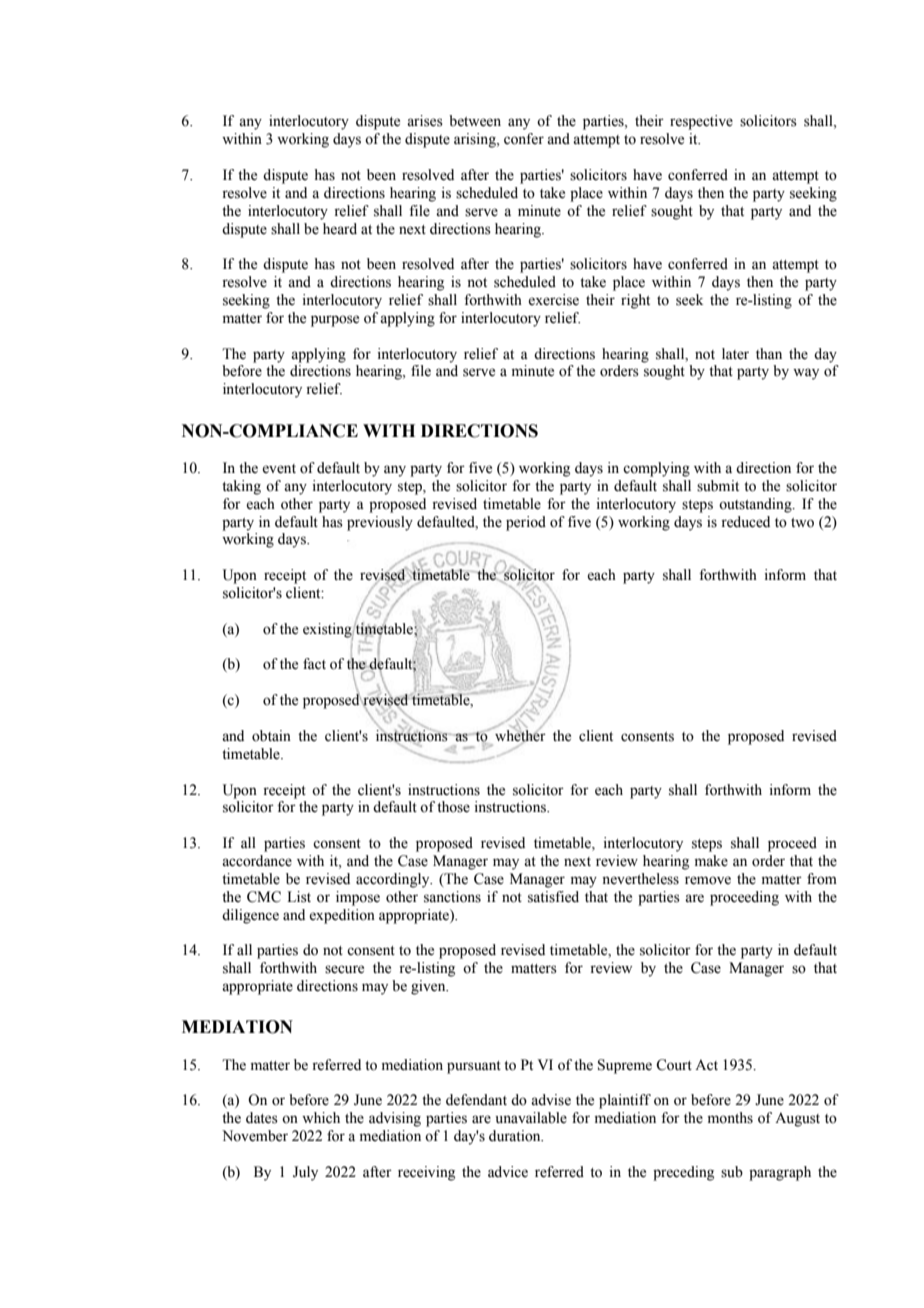 The width and height of the screenshot is (924, 1308). What do you see at coordinates (745, 522) in the screenshot?
I see `reduced` at bounding box center [745, 522].
